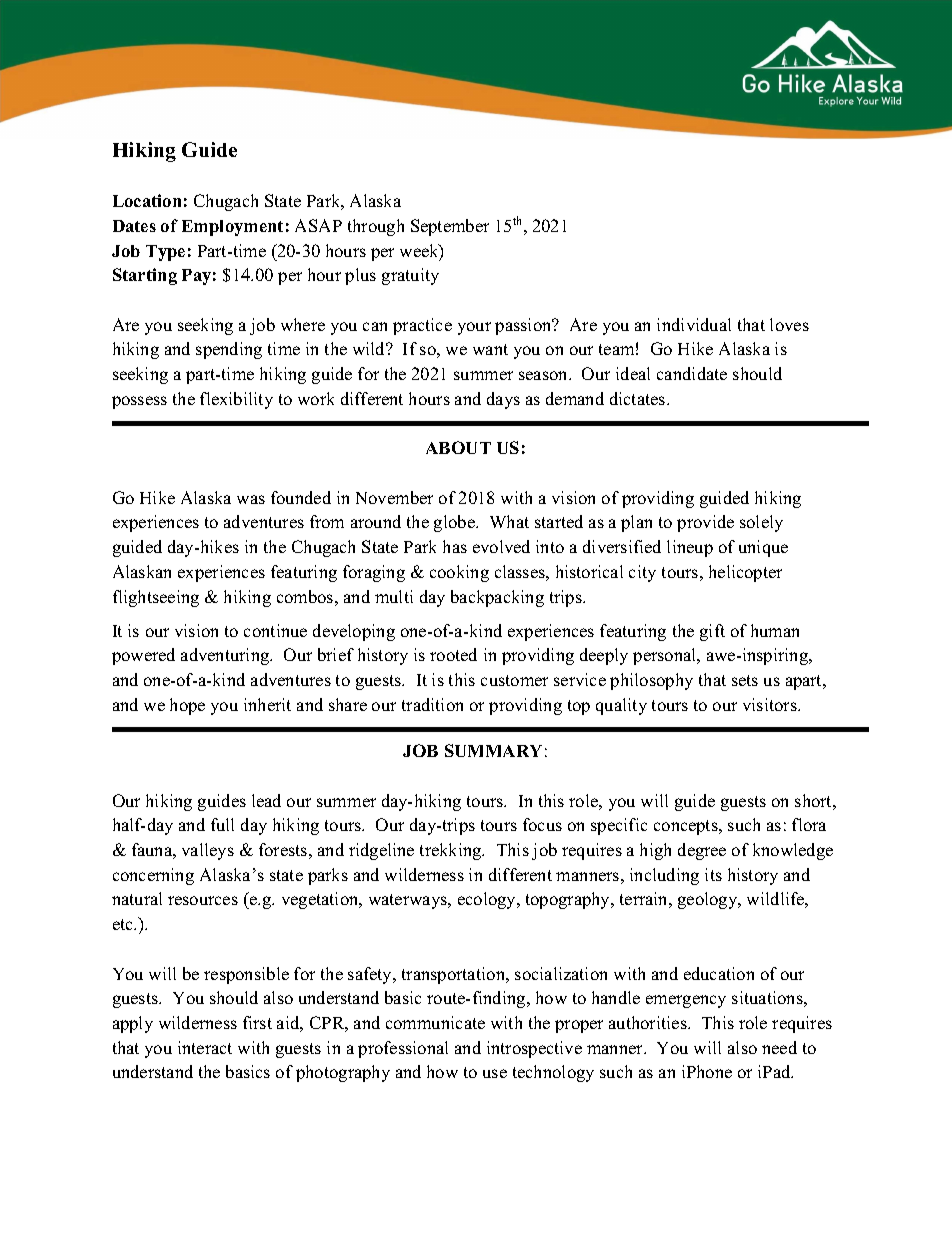  What do you see at coordinates (205, 1047) in the screenshot?
I see `interact` at bounding box center [205, 1047].
